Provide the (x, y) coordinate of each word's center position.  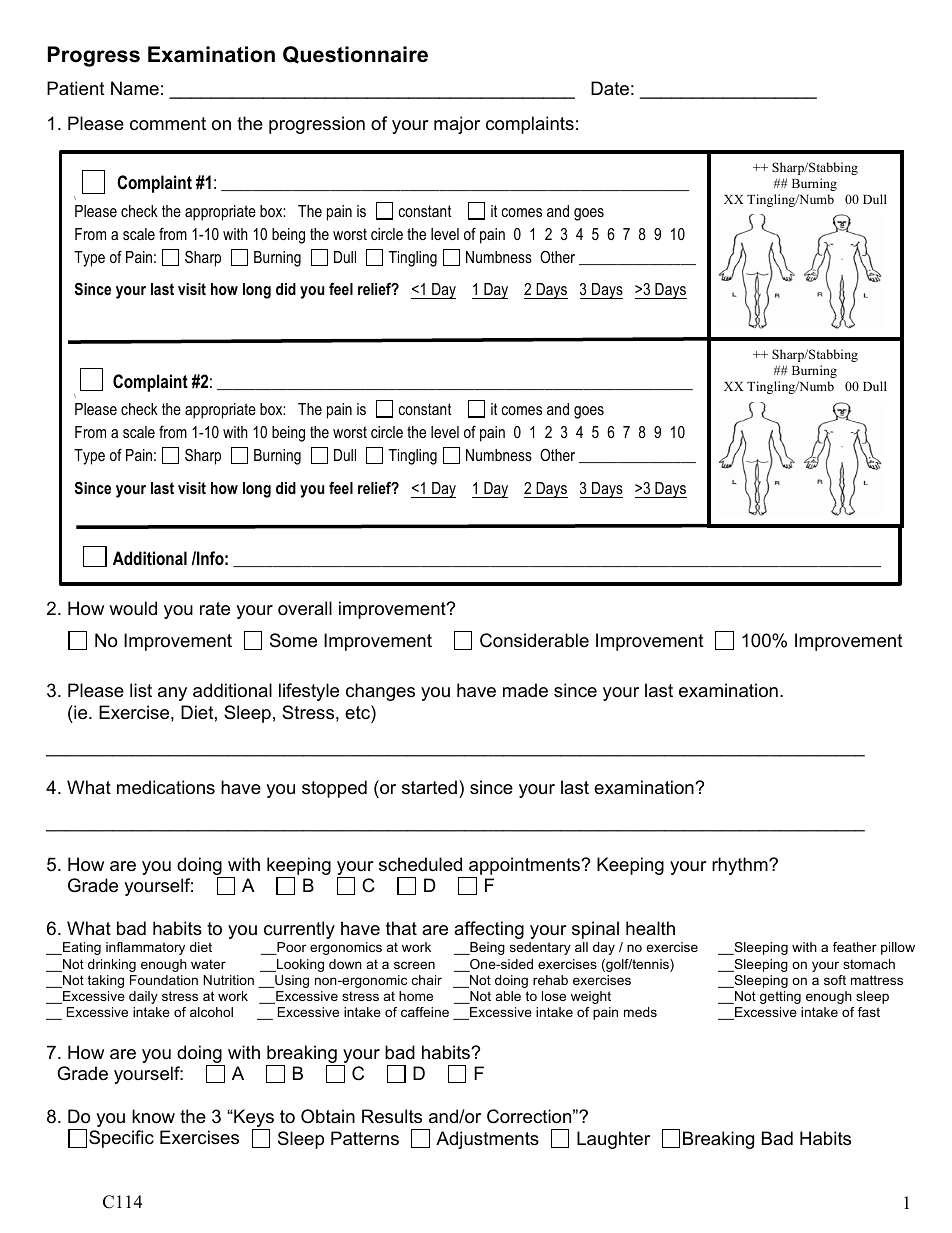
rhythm (741, 866)
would (133, 608)
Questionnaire (355, 55)
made (525, 690)
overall (305, 608)
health (650, 928)
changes (380, 692)
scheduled (420, 864)
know (153, 1116)
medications (166, 787)
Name (135, 88)
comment (168, 124)
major (457, 125)
